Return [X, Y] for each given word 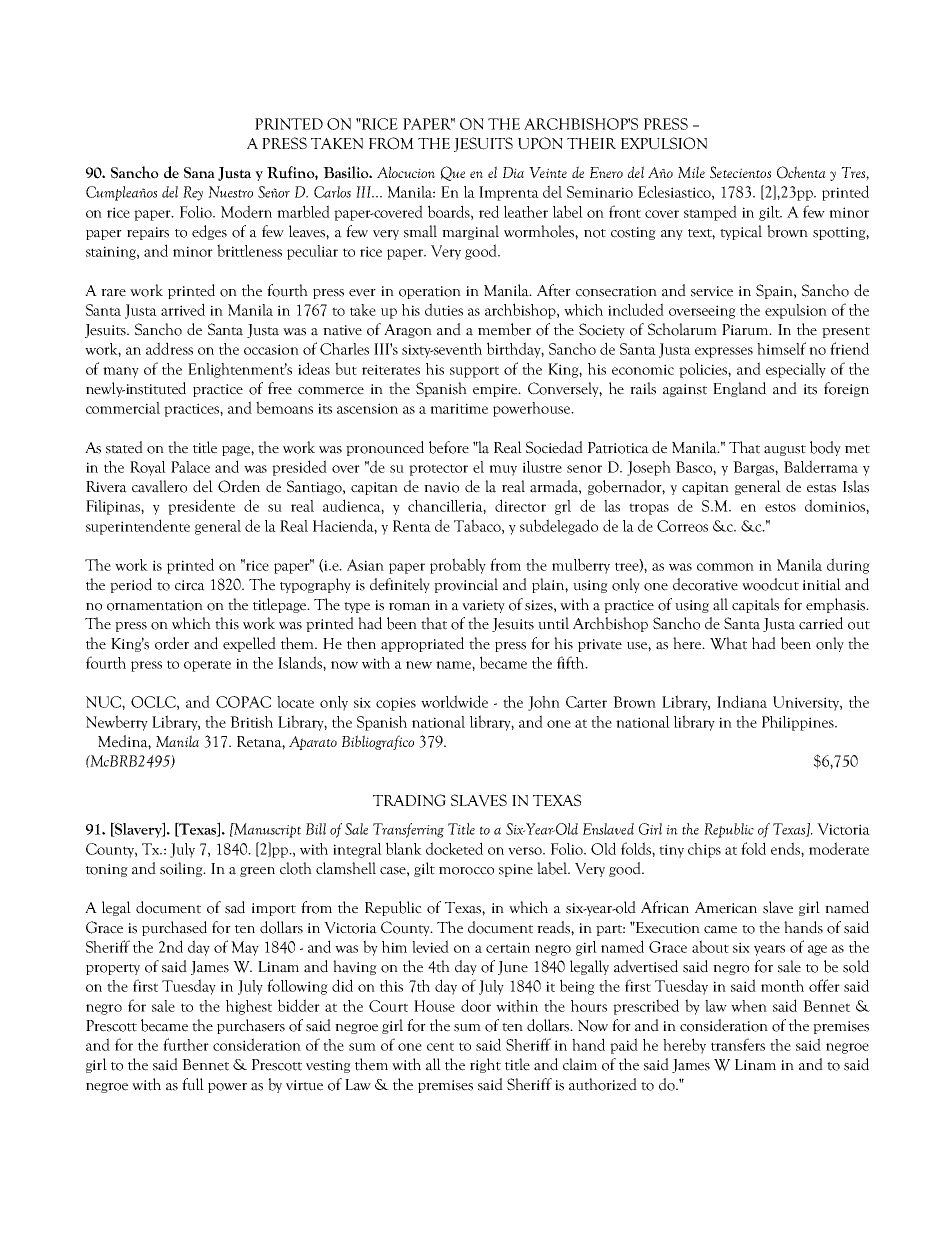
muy [503, 470]
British [251, 722]
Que [453, 173]
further [186, 1044]
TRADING [409, 800]
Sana [199, 173]
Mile [691, 172]
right [485, 1065]
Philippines [799, 723]
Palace [190, 467]
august [785, 450]
